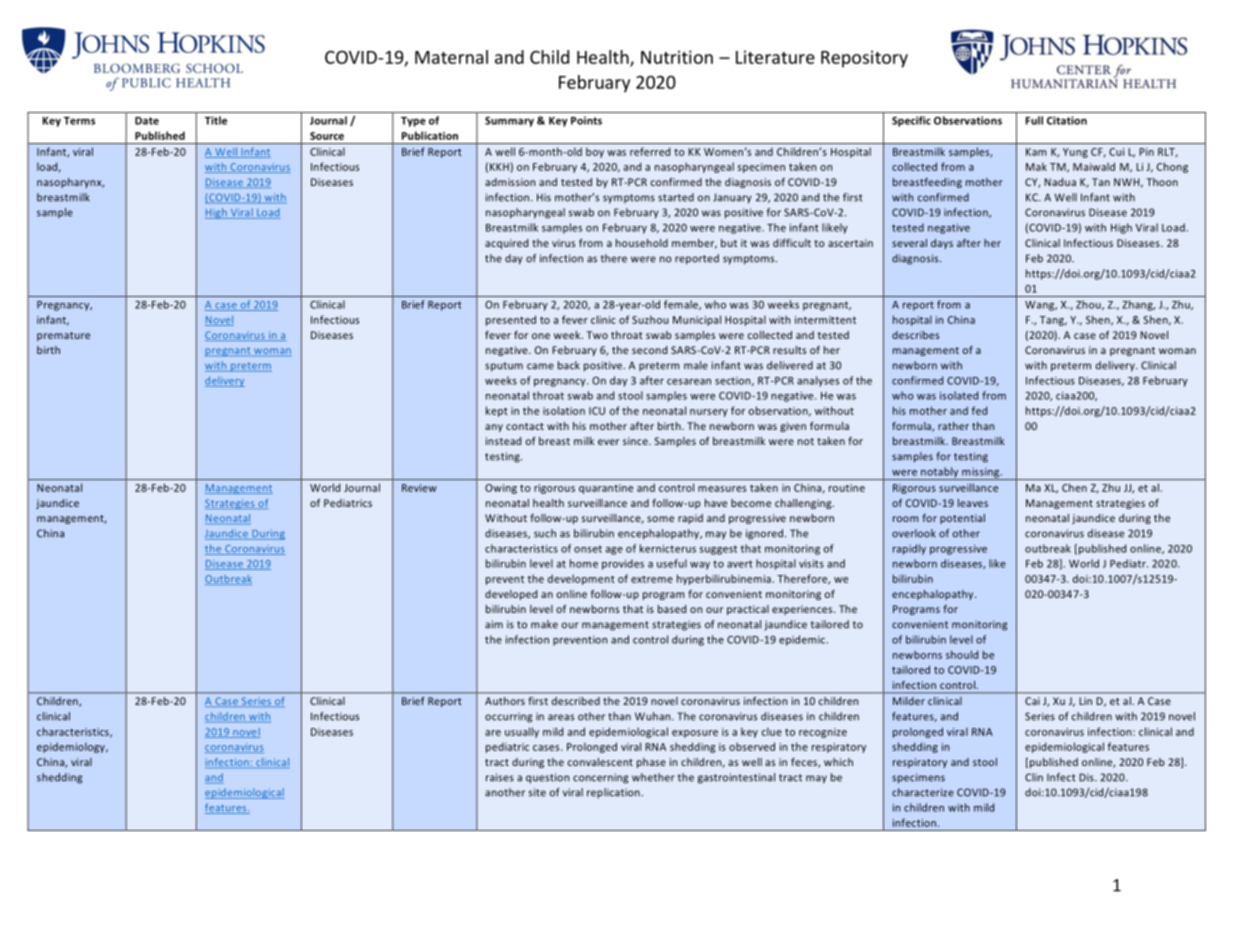  Describe the element at coordinates (677, 57) in the document. I see `Nutrition` at that location.
